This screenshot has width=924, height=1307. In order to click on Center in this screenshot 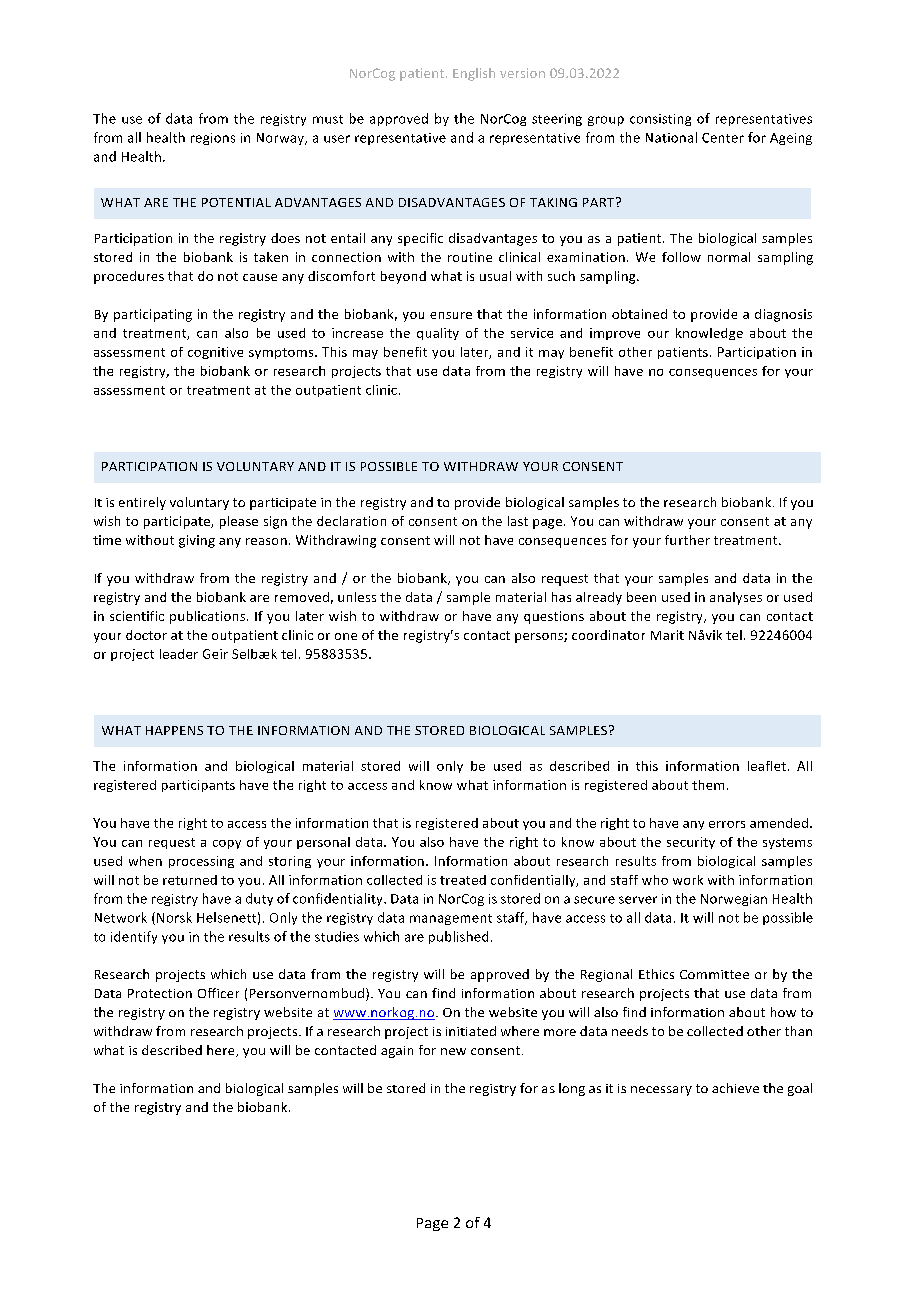, I will do `click(723, 138)`.
